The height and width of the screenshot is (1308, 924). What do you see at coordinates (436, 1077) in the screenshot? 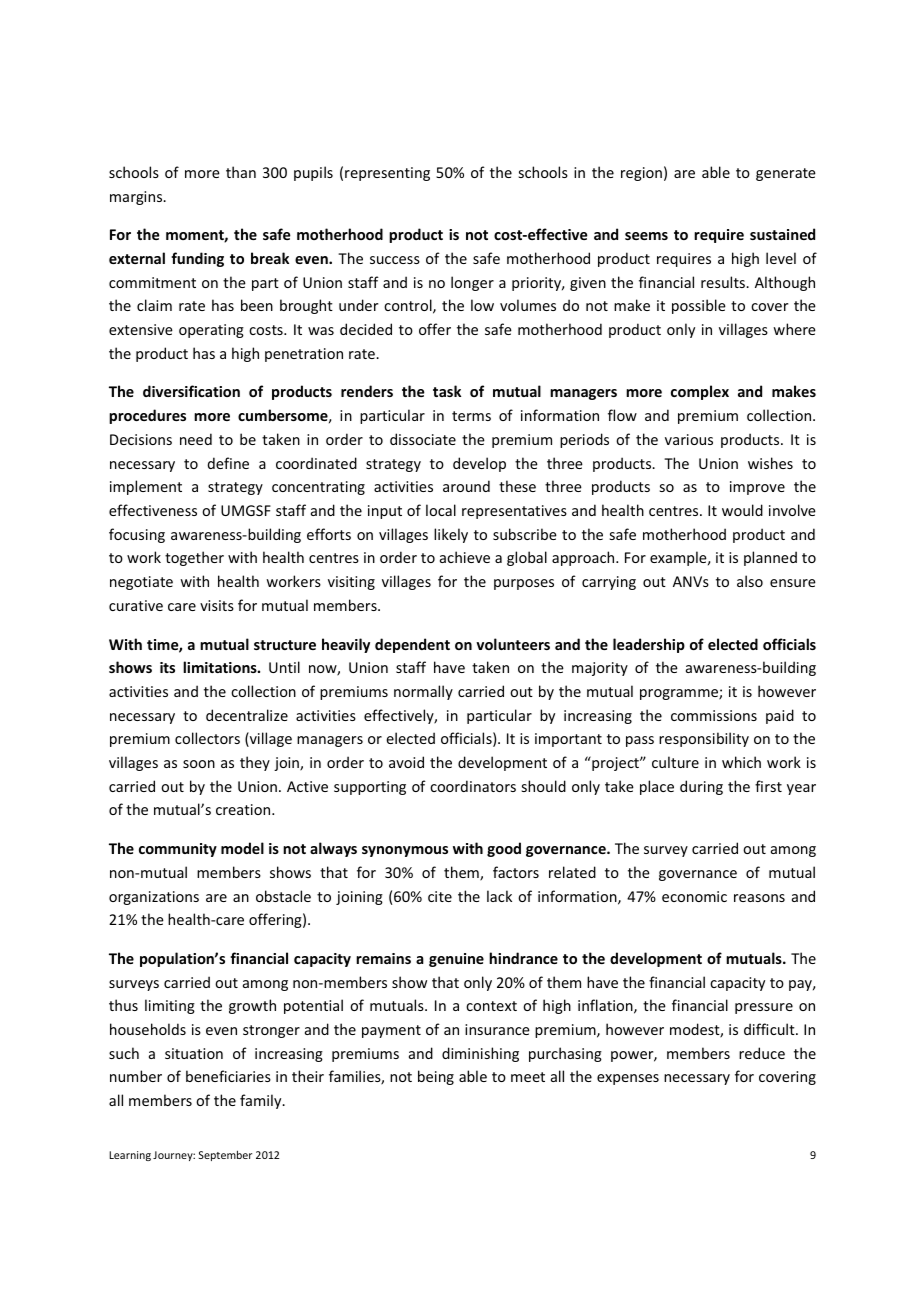
I see `being` at bounding box center [436, 1077].
